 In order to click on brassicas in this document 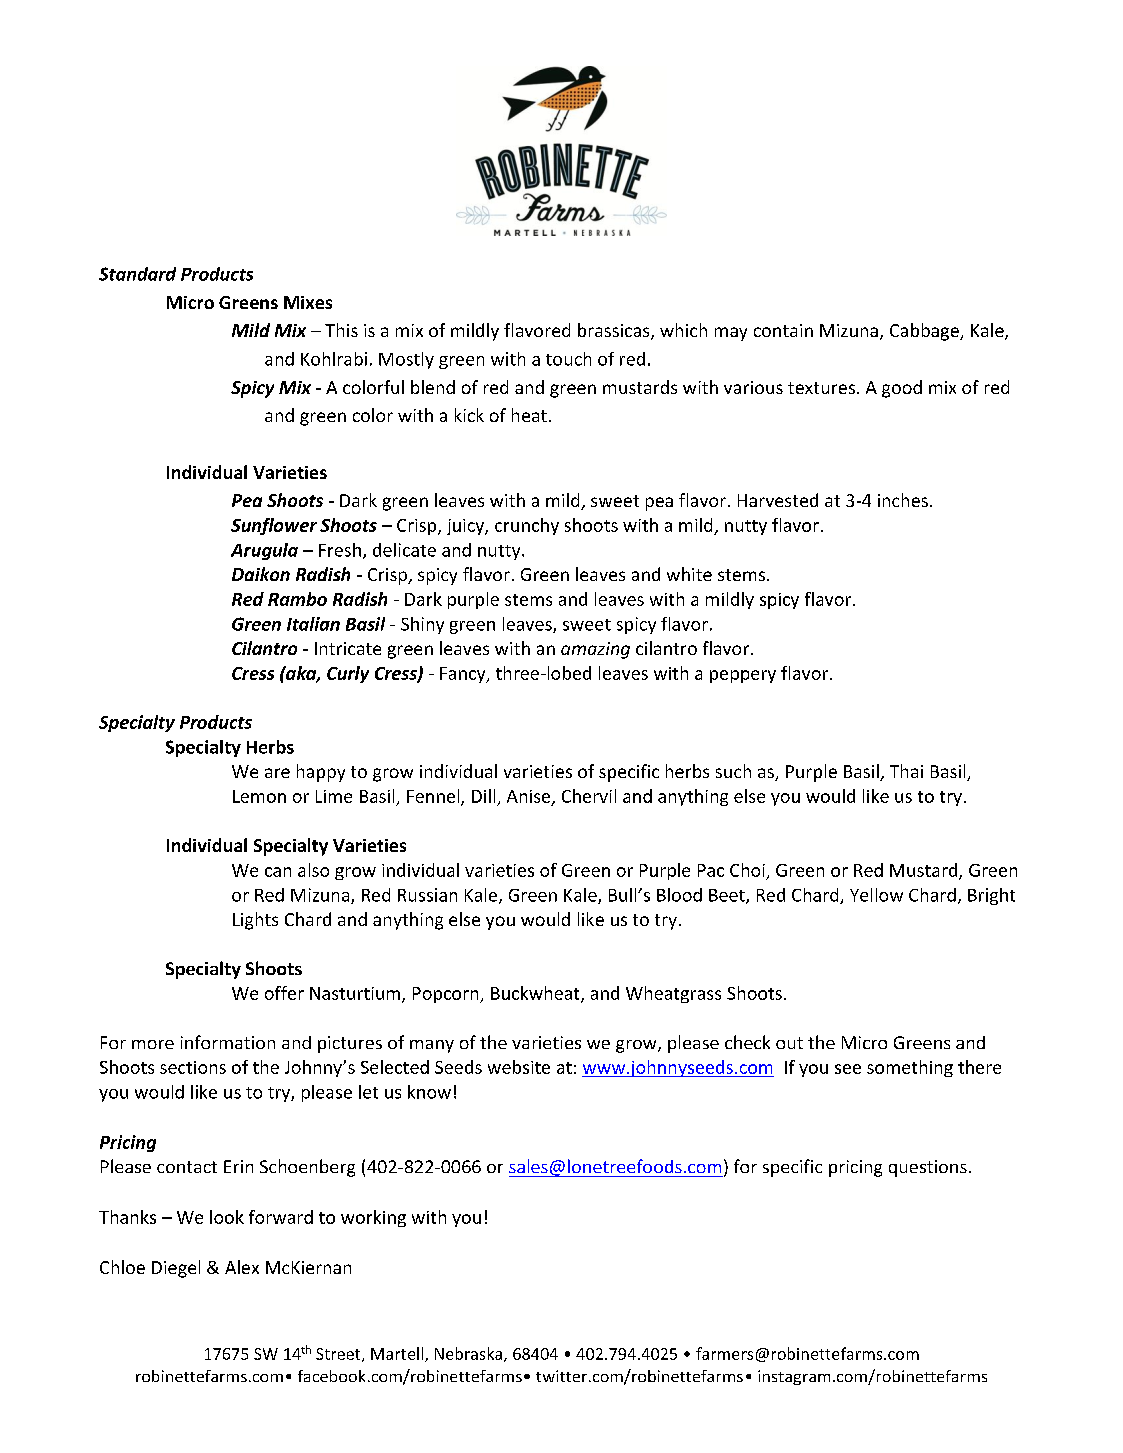, I will do `click(615, 331)`.
